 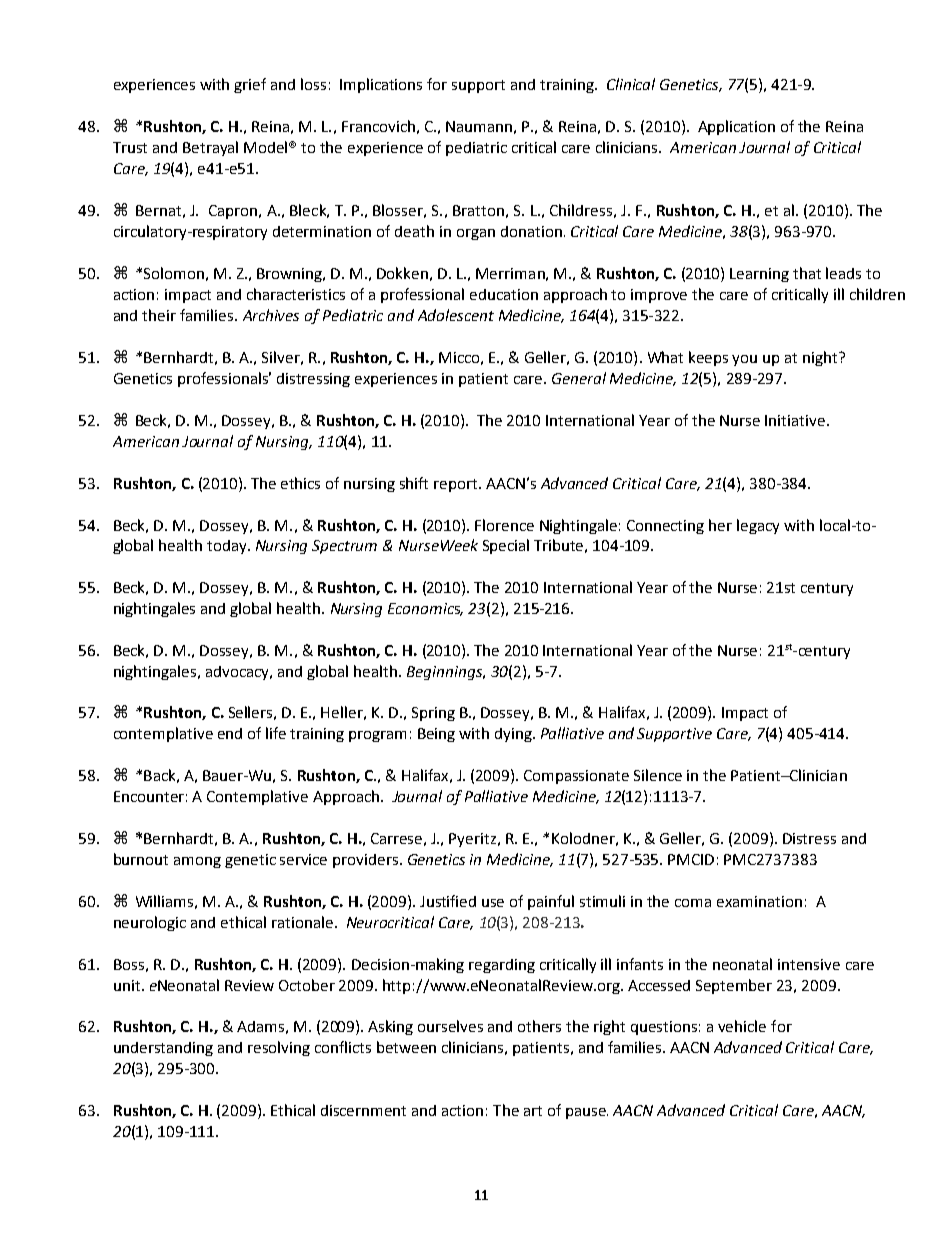 I want to click on you, so click(x=744, y=360).
